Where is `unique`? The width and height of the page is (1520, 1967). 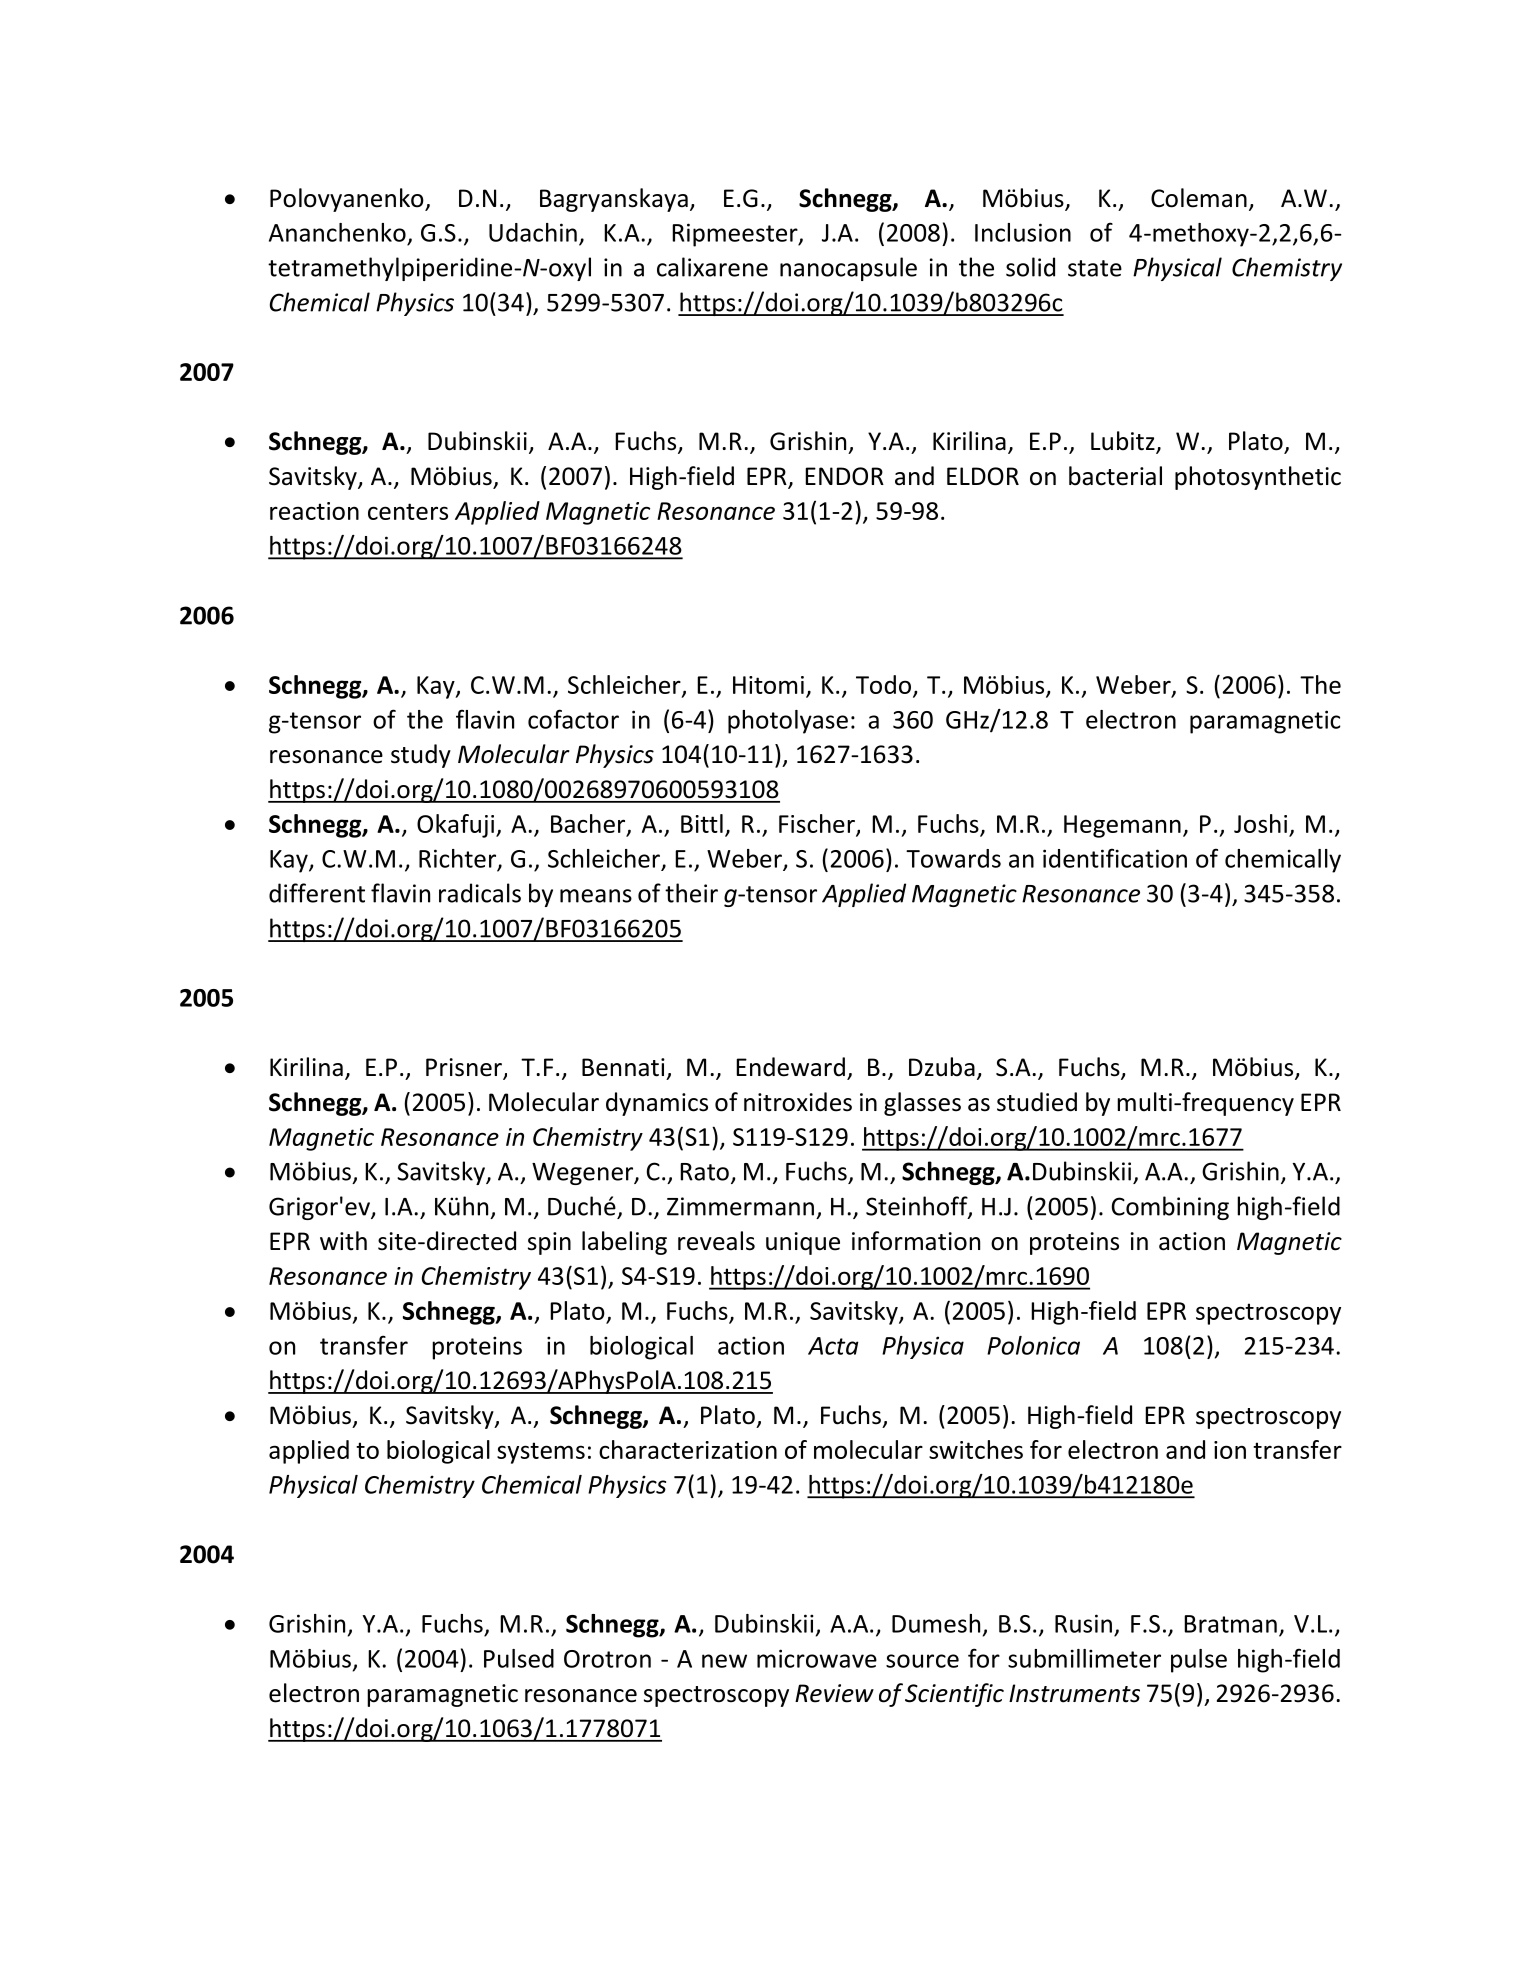
unique is located at coordinates (803, 1243).
